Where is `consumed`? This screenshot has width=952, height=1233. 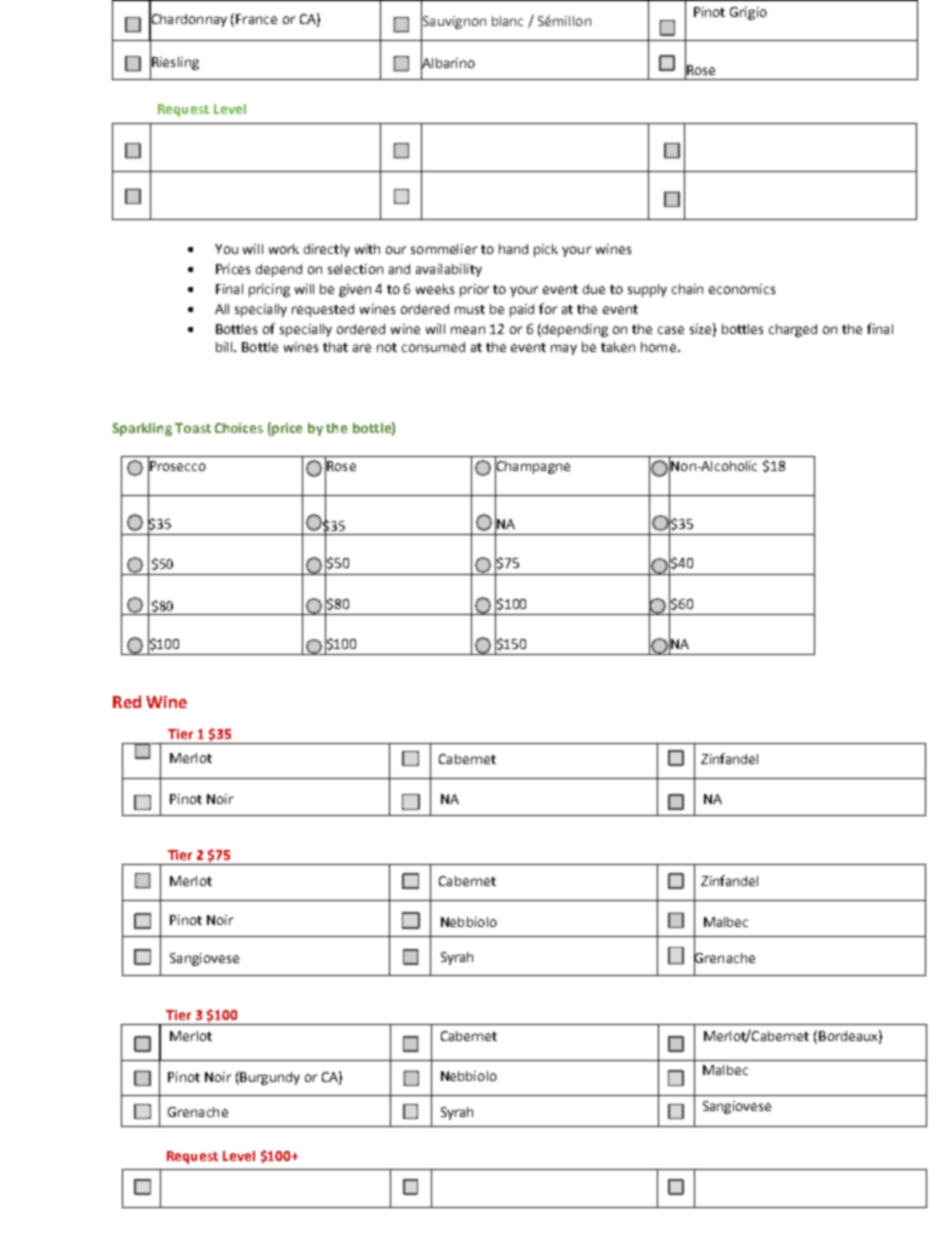 consumed is located at coordinates (433, 347).
